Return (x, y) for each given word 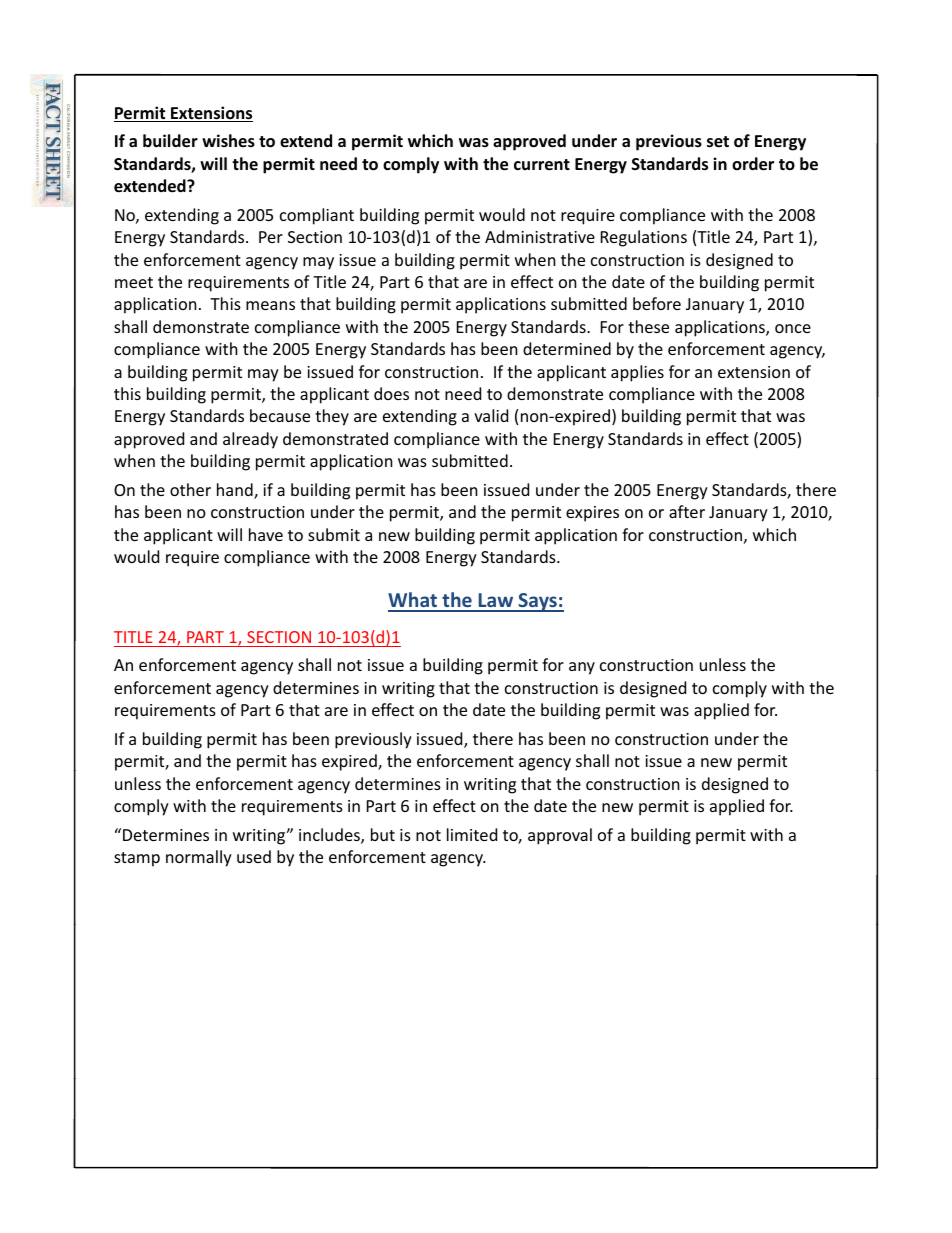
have (266, 534)
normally (199, 858)
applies (637, 373)
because (280, 415)
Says (537, 602)
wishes (228, 141)
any (582, 668)
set (718, 142)
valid (491, 415)
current (542, 165)
